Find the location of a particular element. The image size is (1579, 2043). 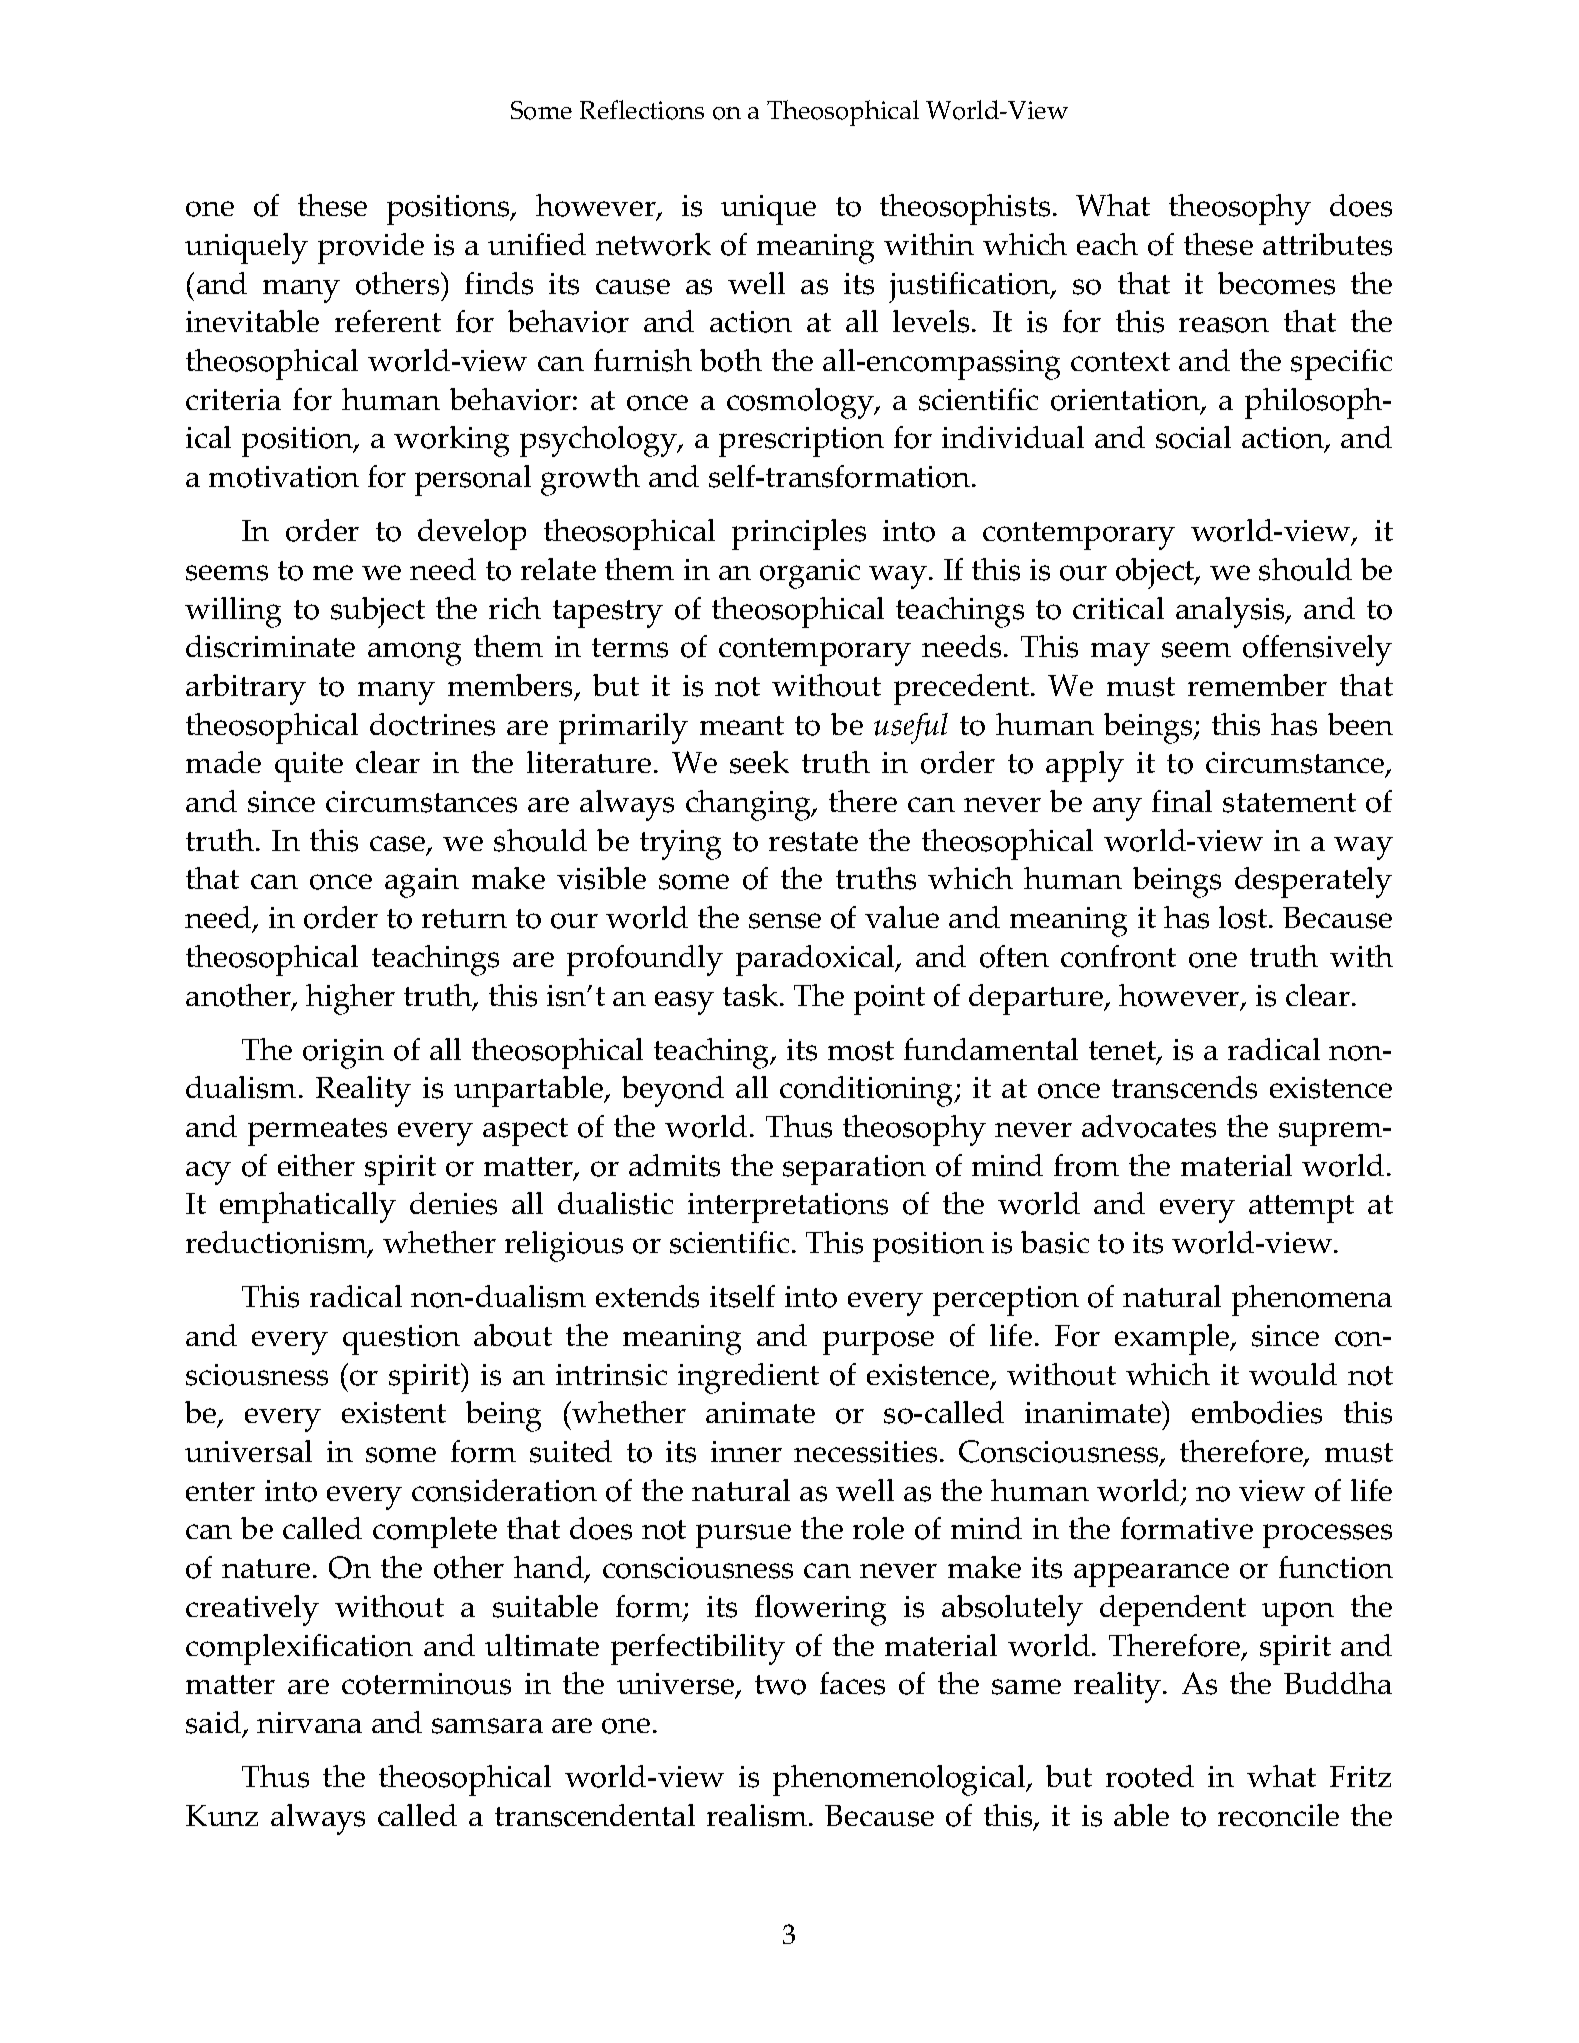

conditioning is located at coordinates (868, 1091).
